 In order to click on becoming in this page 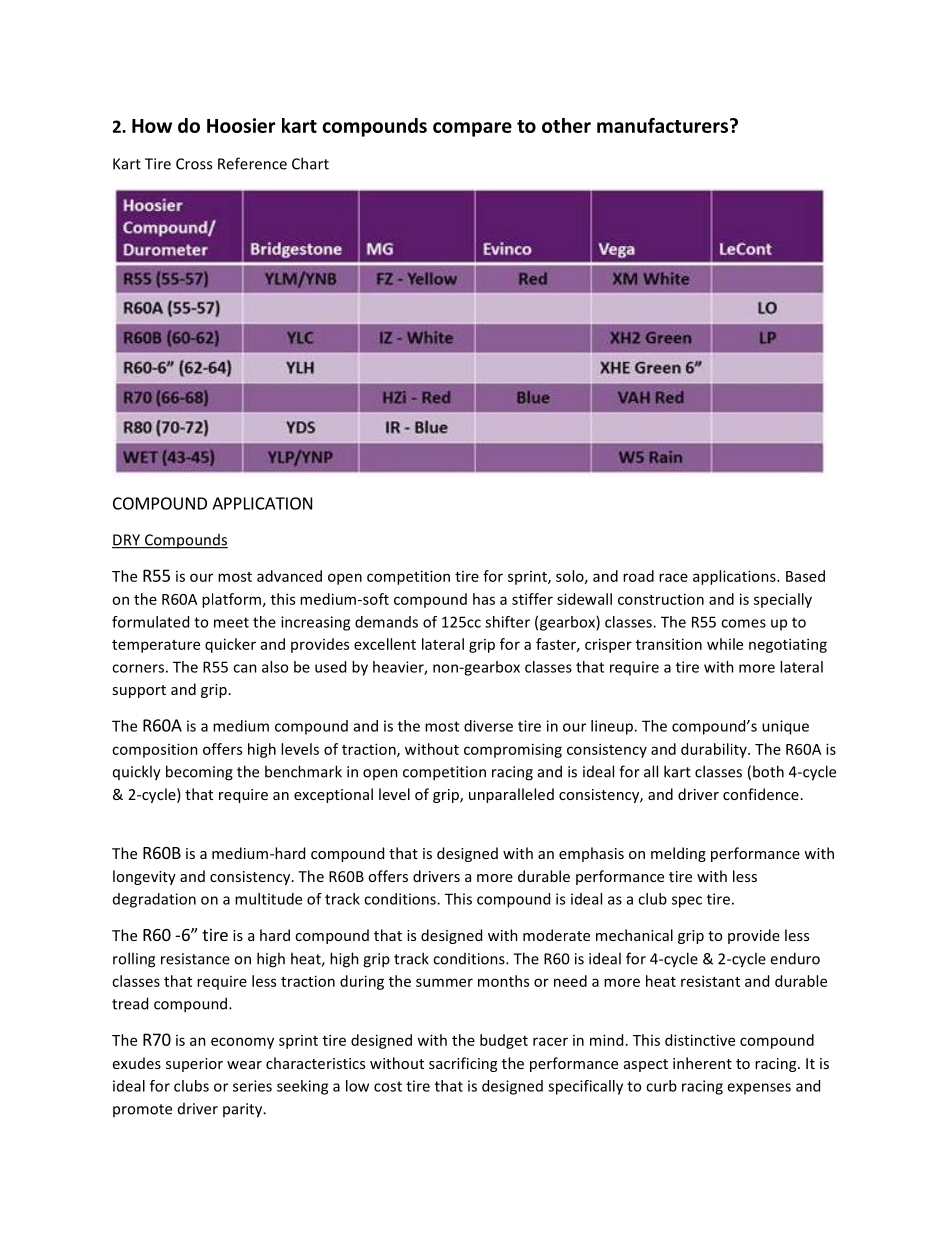, I will do `click(199, 773)`.
